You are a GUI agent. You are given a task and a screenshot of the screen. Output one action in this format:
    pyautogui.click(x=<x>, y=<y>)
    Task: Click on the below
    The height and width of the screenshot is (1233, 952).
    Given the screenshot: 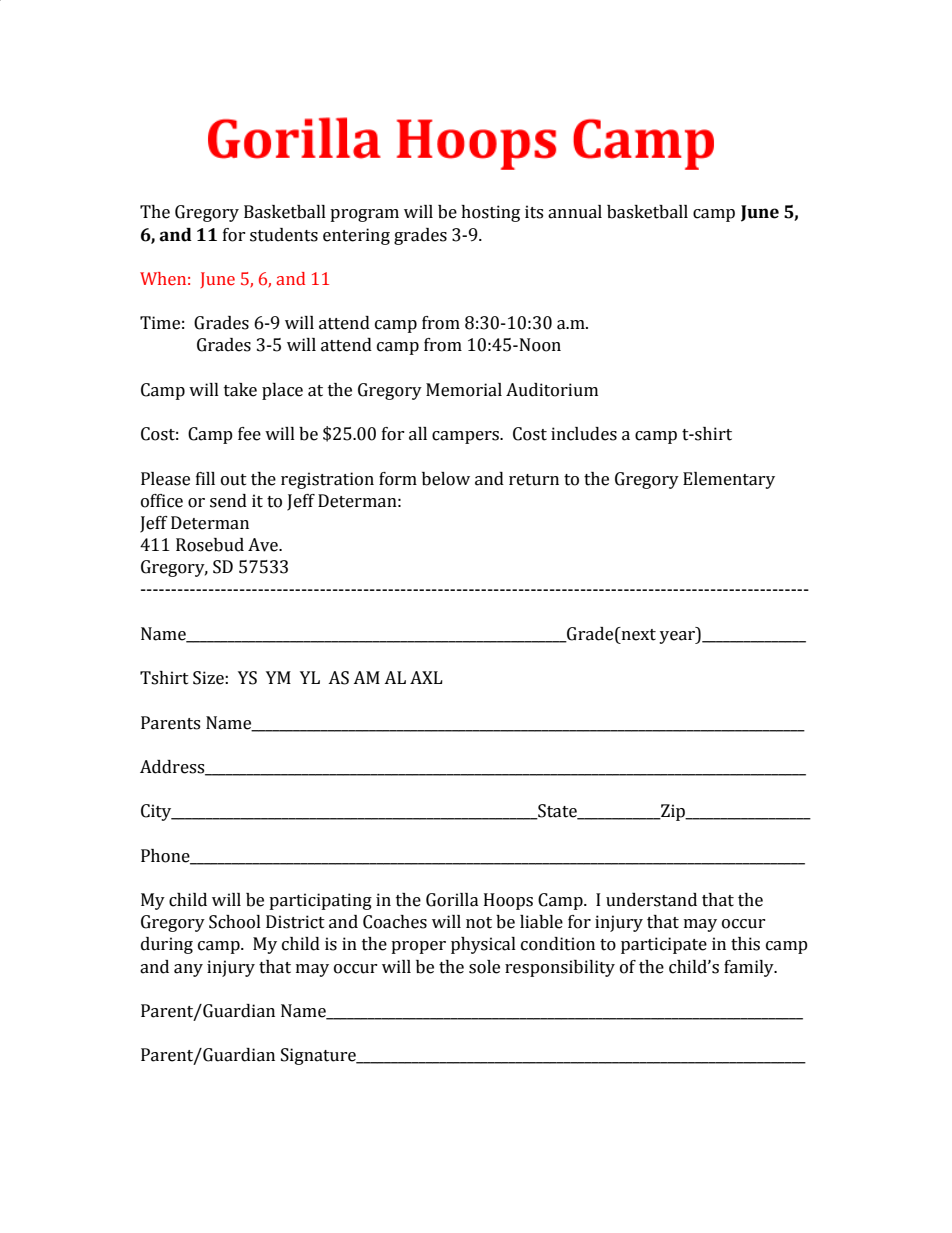 What is the action you would take?
    pyautogui.click(x=446, y=479)
